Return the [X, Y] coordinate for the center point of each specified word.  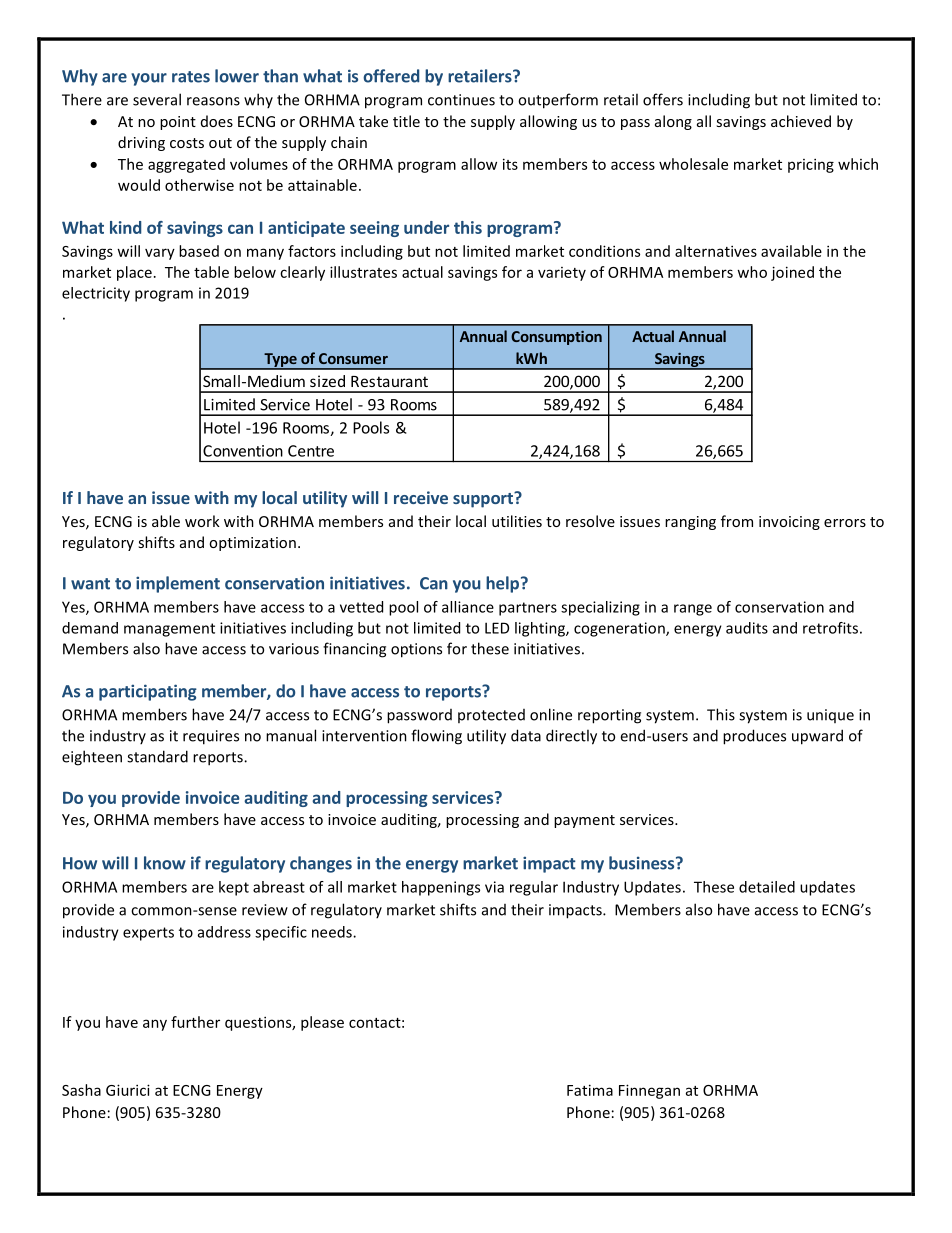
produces [754, 737]
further [195, 1022]
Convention [243, 451]
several [157, 99]
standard [157, 756]
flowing [436, 737]
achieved [801, 121]
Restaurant [389, 381]
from [737, 521]
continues [461, 100]
